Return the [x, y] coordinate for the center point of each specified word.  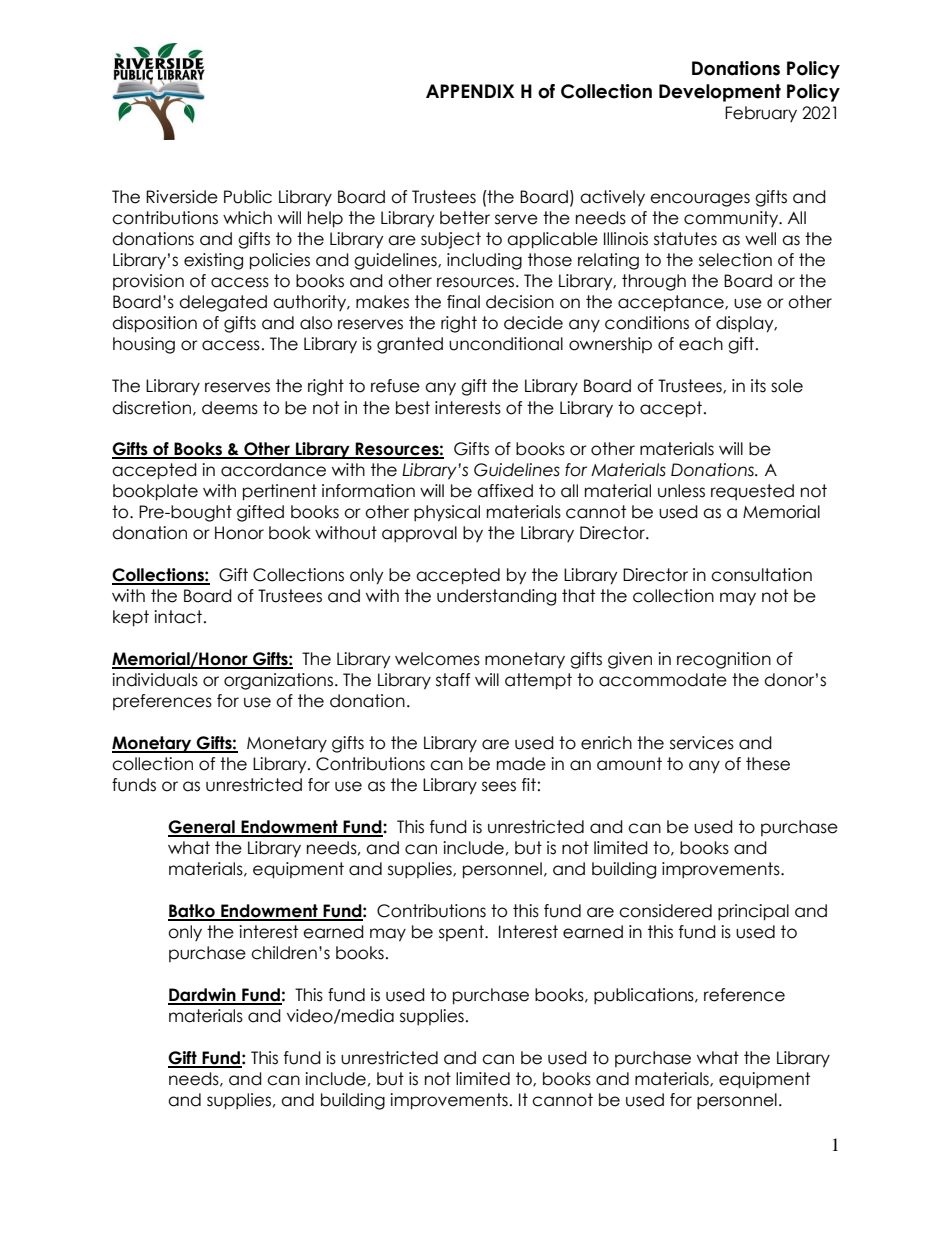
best [413, 408]
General [202, 828]
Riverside [182, 197]
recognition [724, 660]
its [758, 386]
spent [462, 933]
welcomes [437, 659]
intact [178, 617]
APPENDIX [470, 91]
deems [230, 408]
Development [720, 93]
